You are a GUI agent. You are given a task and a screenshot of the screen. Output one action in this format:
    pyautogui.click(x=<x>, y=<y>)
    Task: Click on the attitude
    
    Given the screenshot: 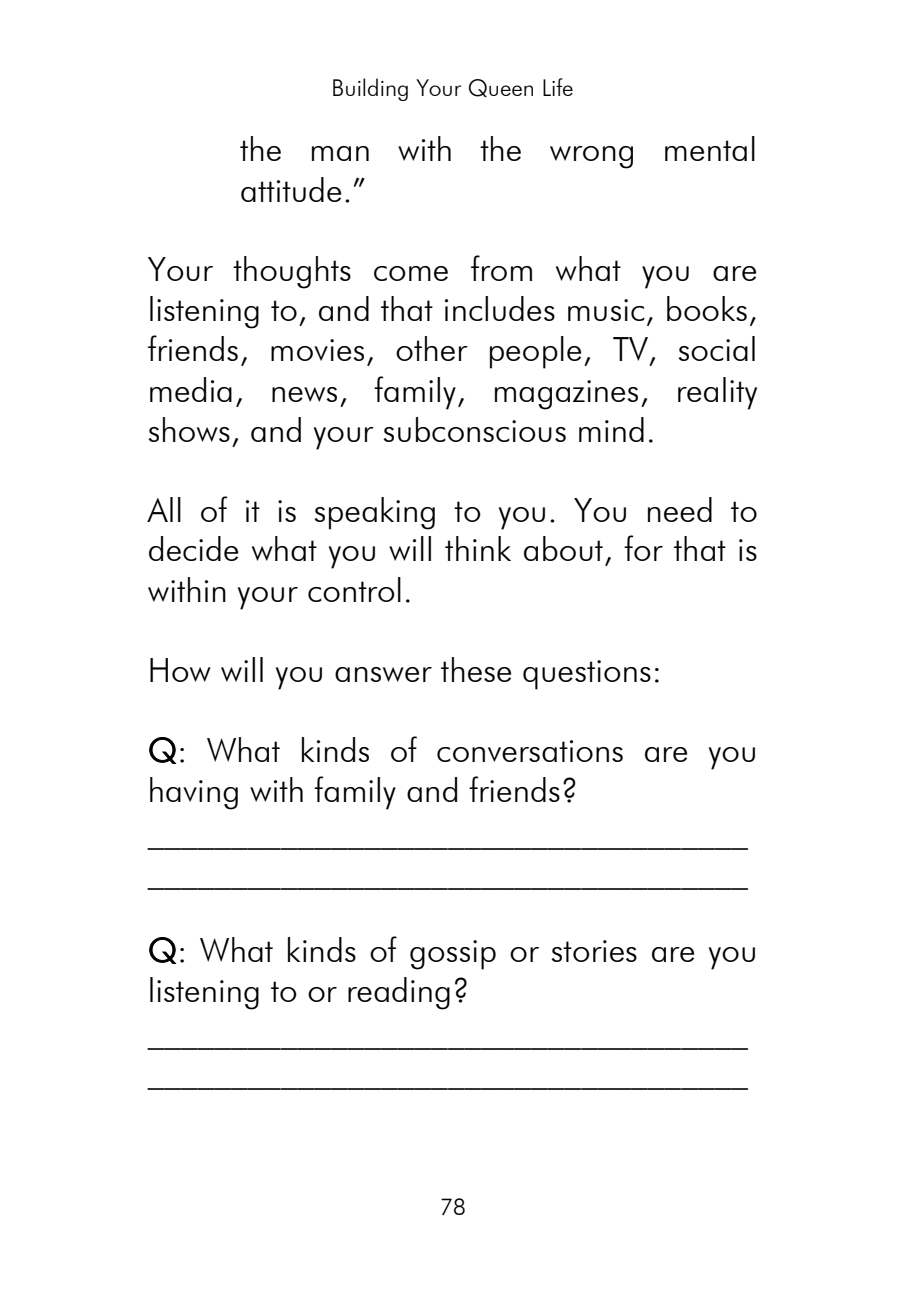 What is the action you would take?
    pyautogui.click(x=291, y=189)
